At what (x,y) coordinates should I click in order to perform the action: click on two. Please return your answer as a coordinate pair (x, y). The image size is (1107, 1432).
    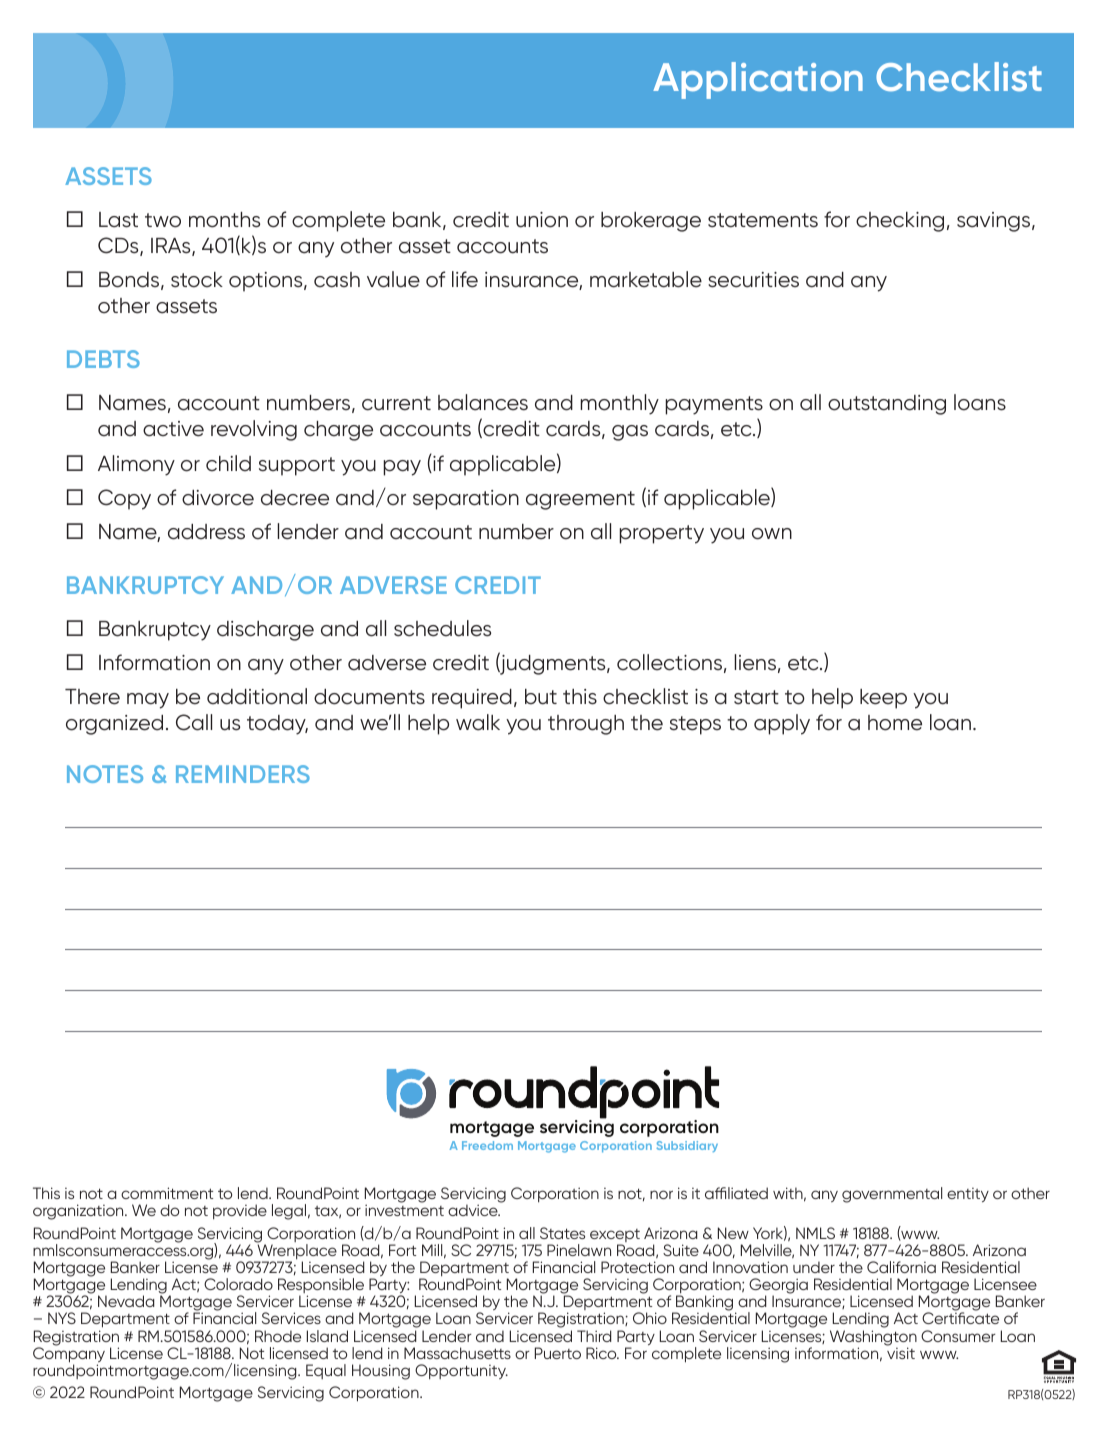
    Looking at the image, I should click on (163, 220).
